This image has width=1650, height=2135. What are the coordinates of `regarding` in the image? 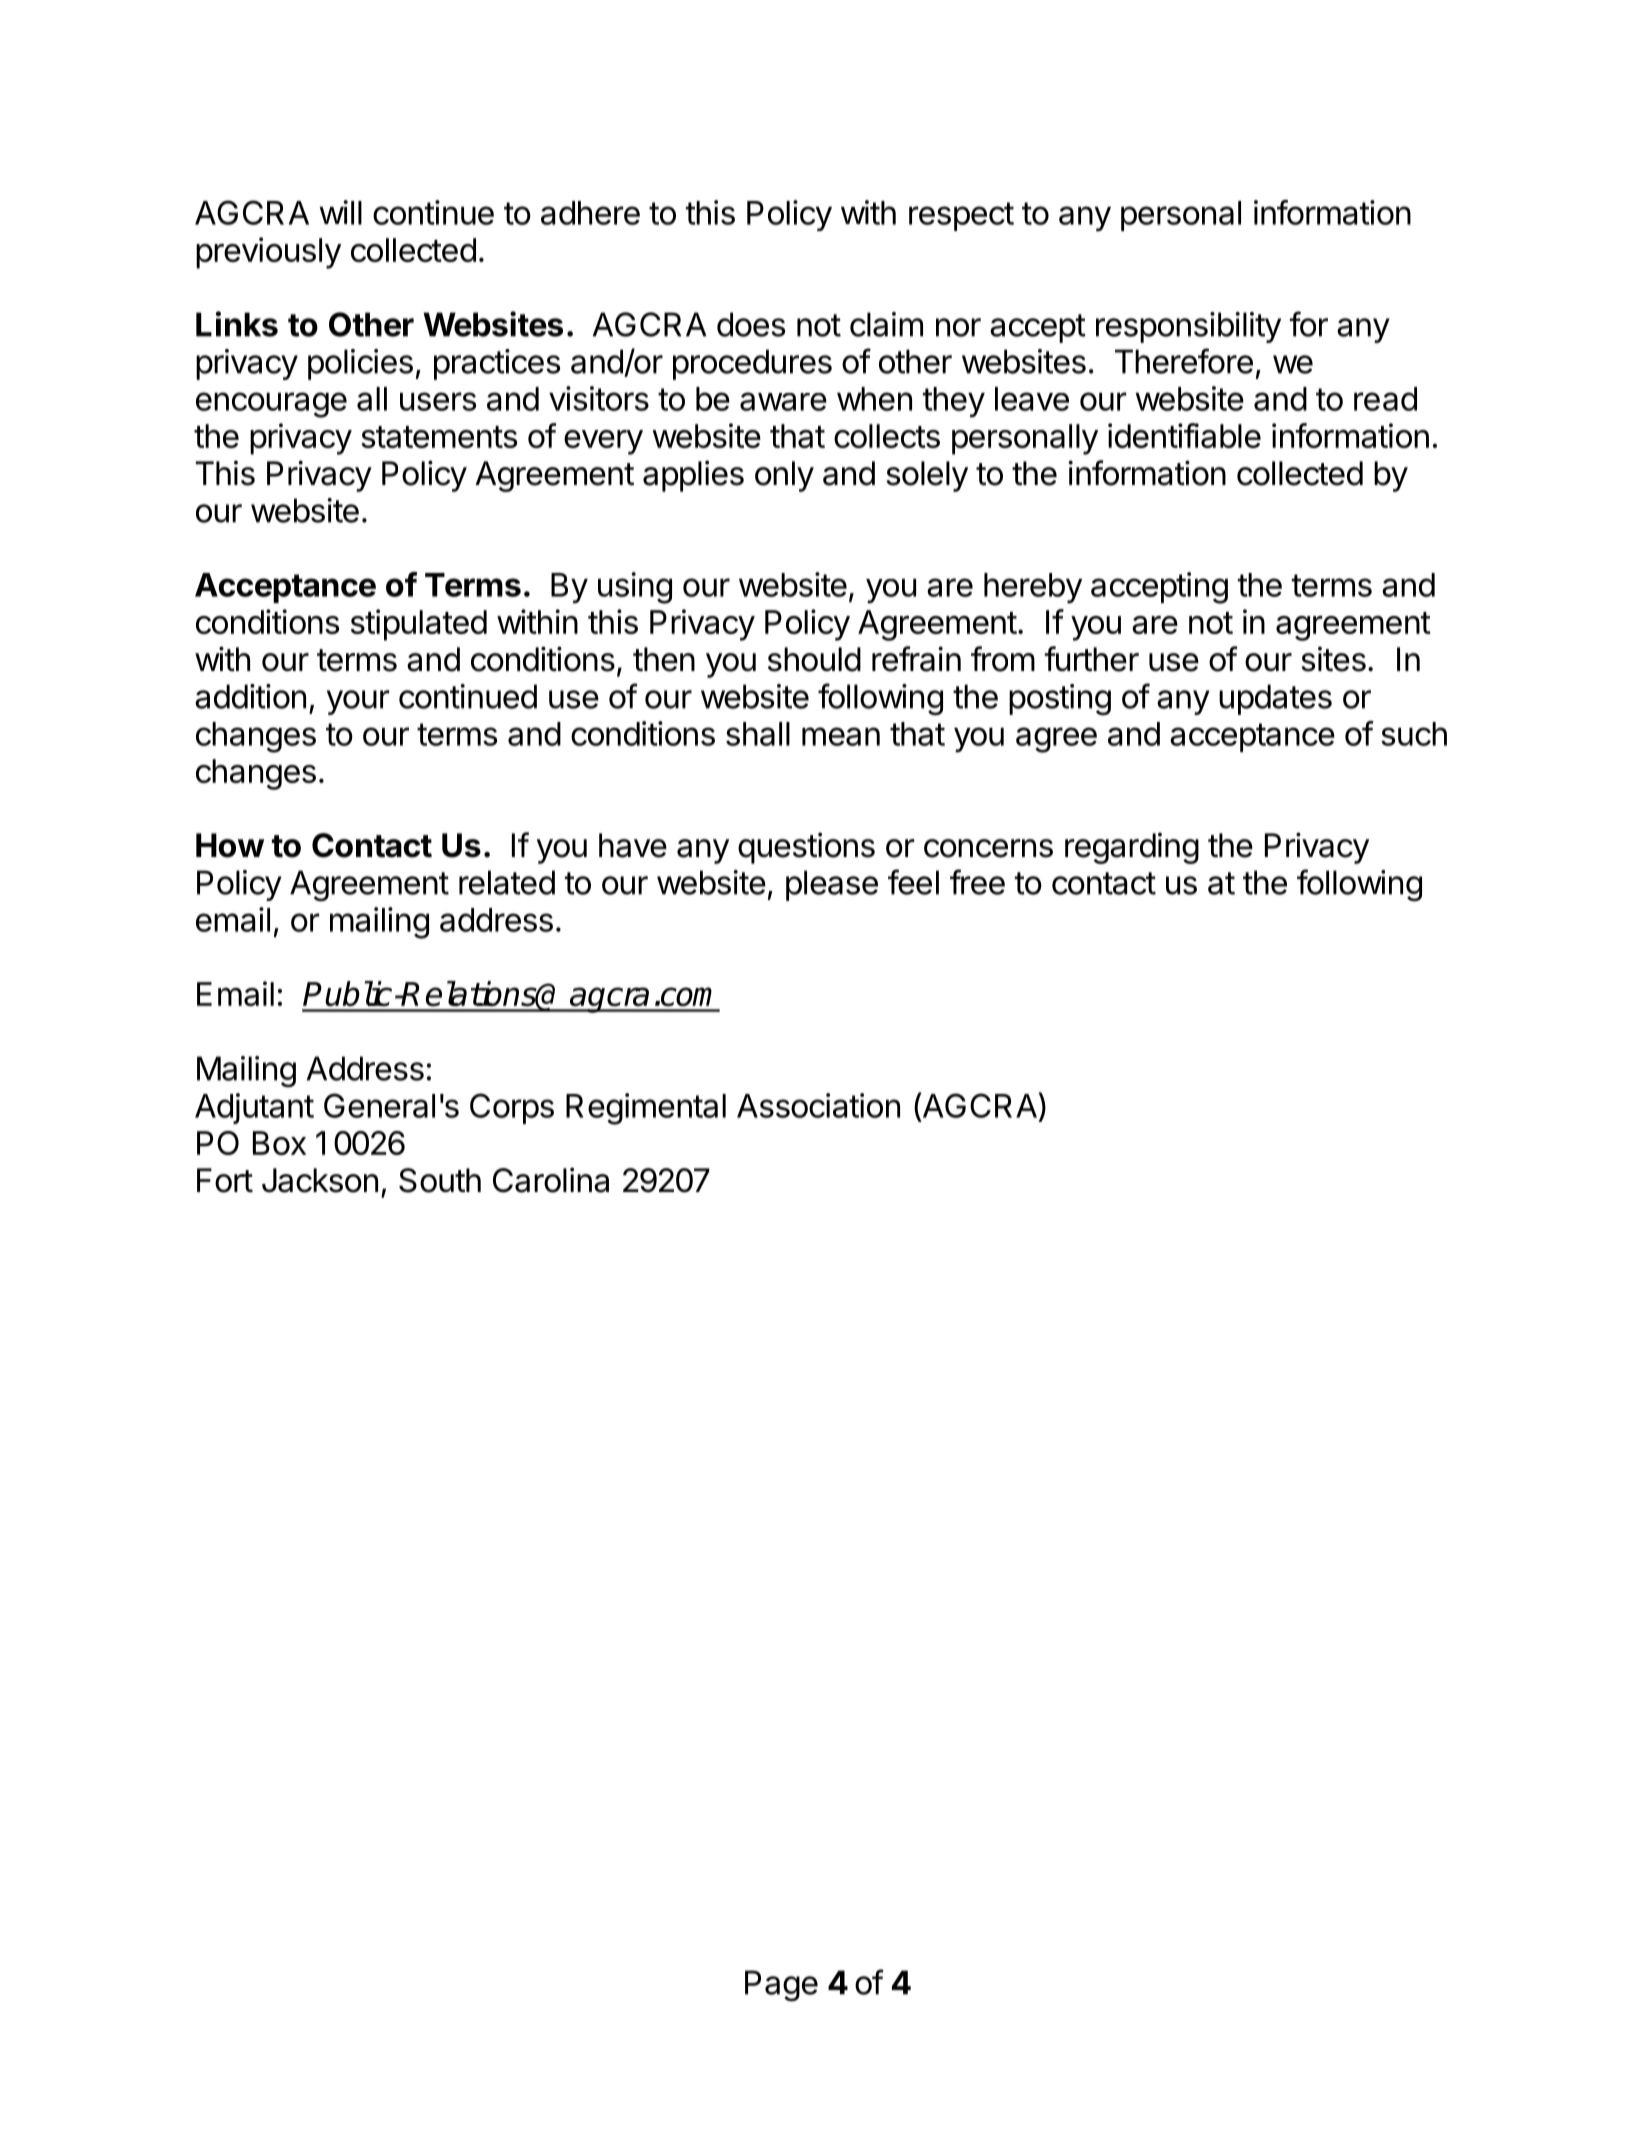 It's located at (1132, 848).
